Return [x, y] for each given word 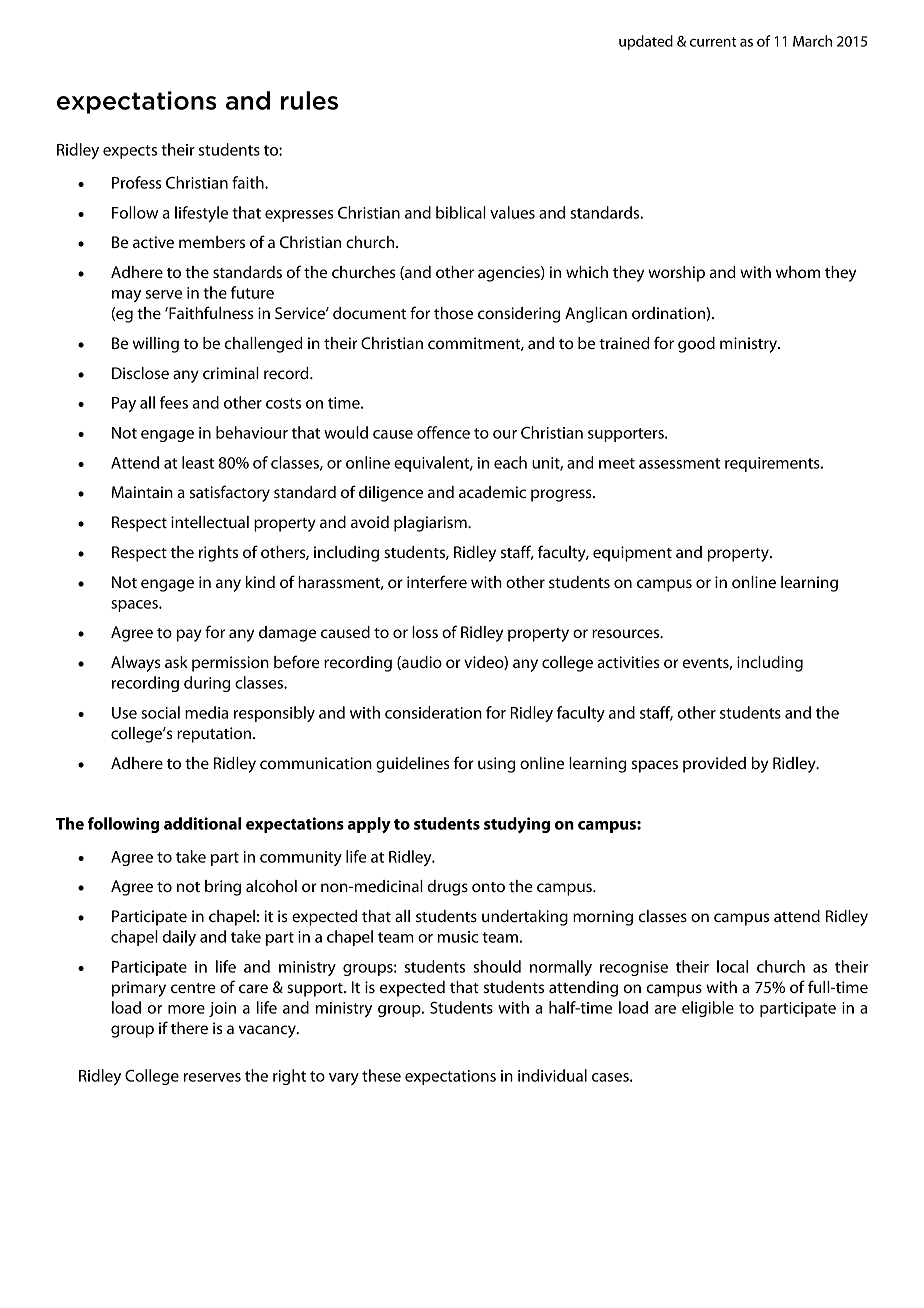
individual [552, 1075]
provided [714, 765]
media [206, 712]
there [189, 1028]
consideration [433, 712]
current [713, 42]
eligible [708, 1009]
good [696, 345]
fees [174, 402]
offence [443, 432]
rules [309, 100]
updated [646, 42]
